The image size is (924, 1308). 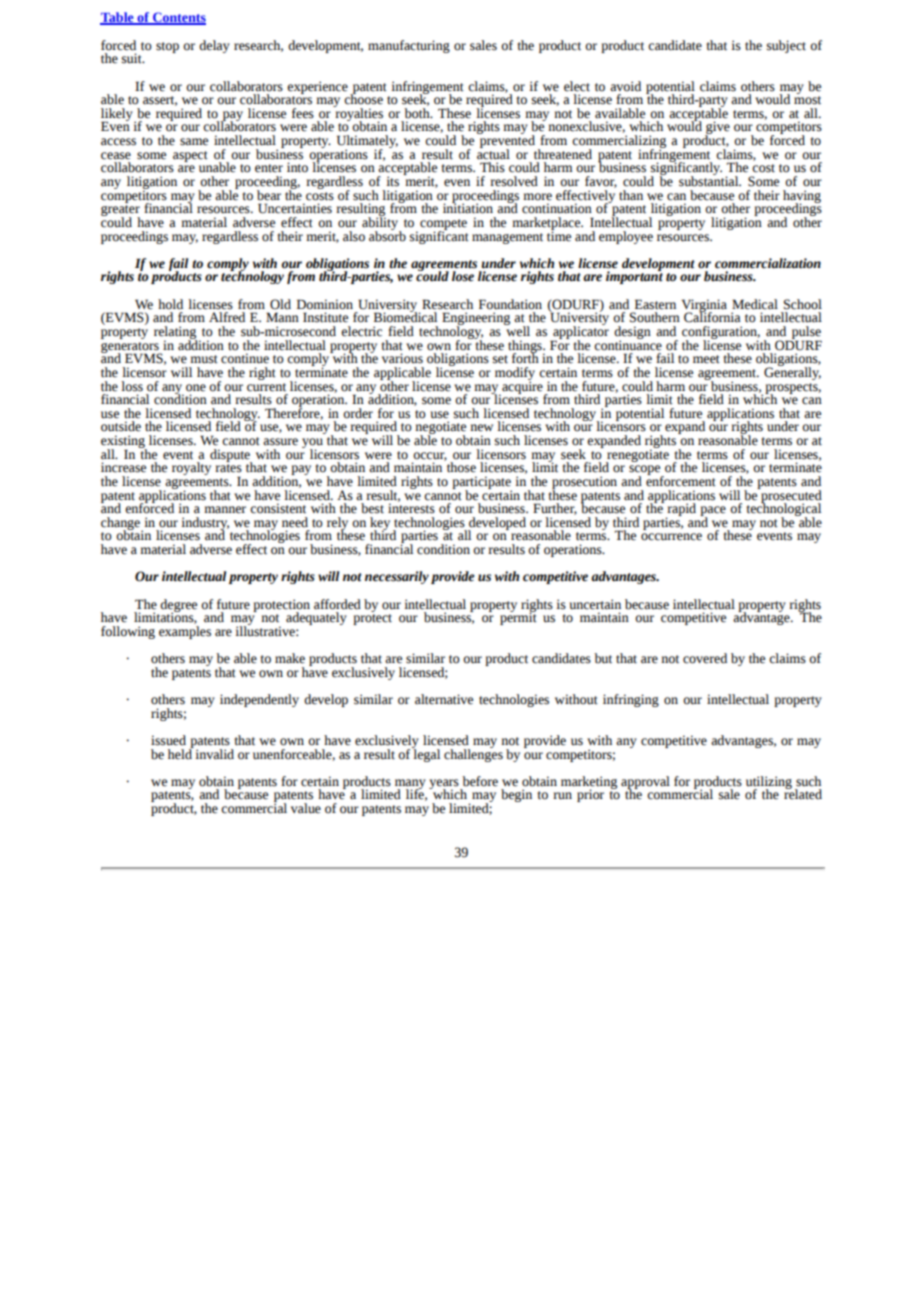 What do you see at coordinates (409, 46) in the image?
I see `manufacturing` at bounding box center [409, 46].
